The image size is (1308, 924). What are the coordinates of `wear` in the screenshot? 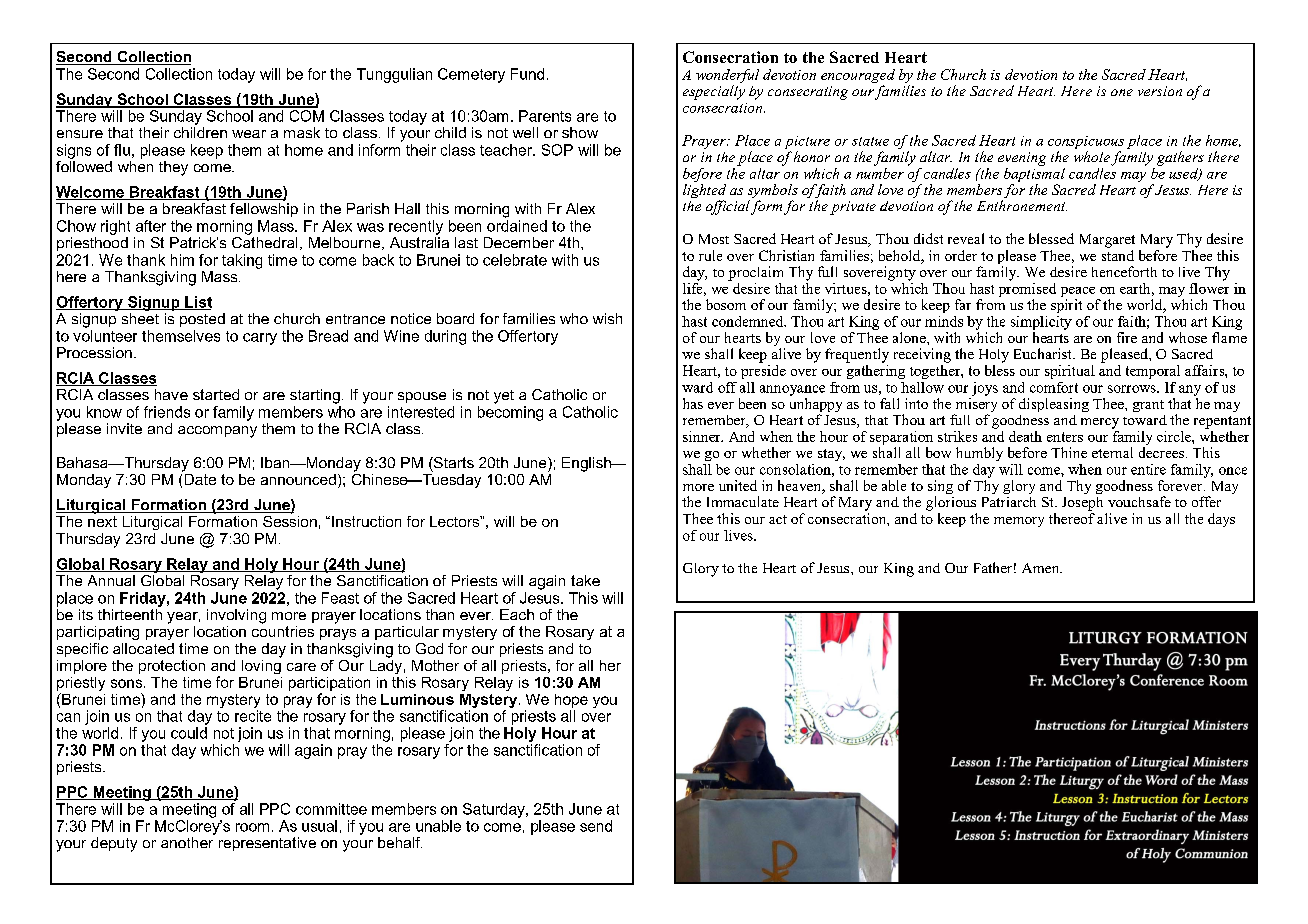 It's located at (249, 134).
